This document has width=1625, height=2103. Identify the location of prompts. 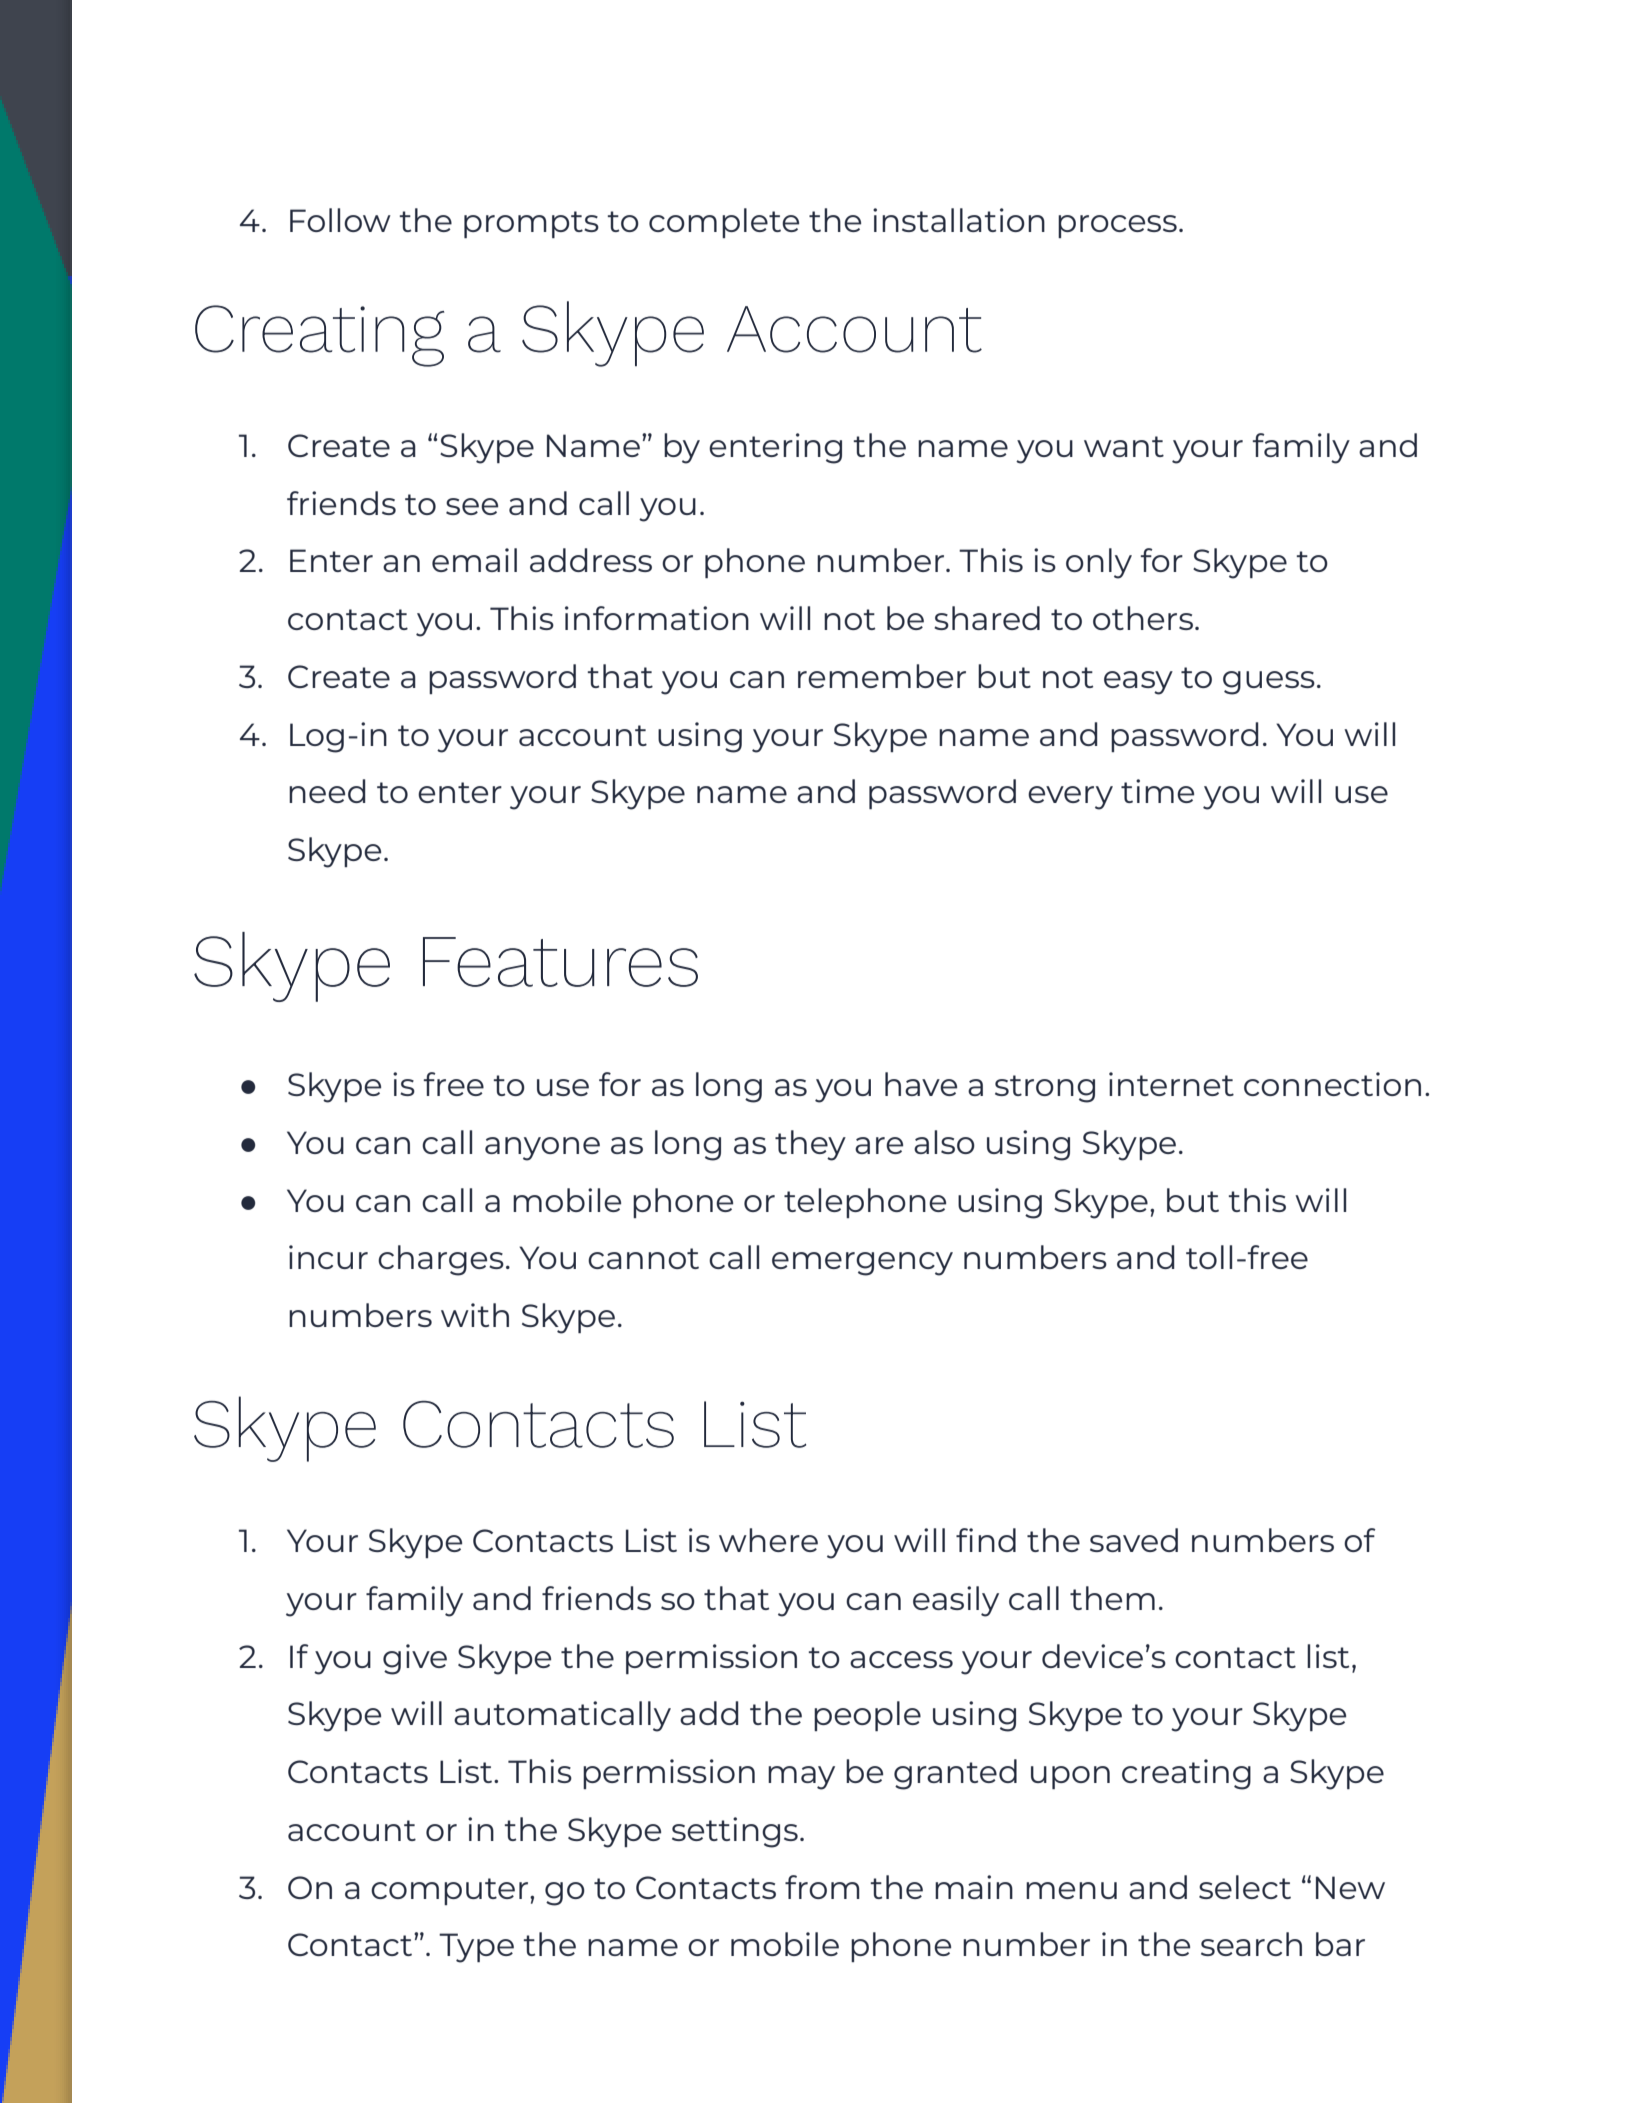
(531, 224).
